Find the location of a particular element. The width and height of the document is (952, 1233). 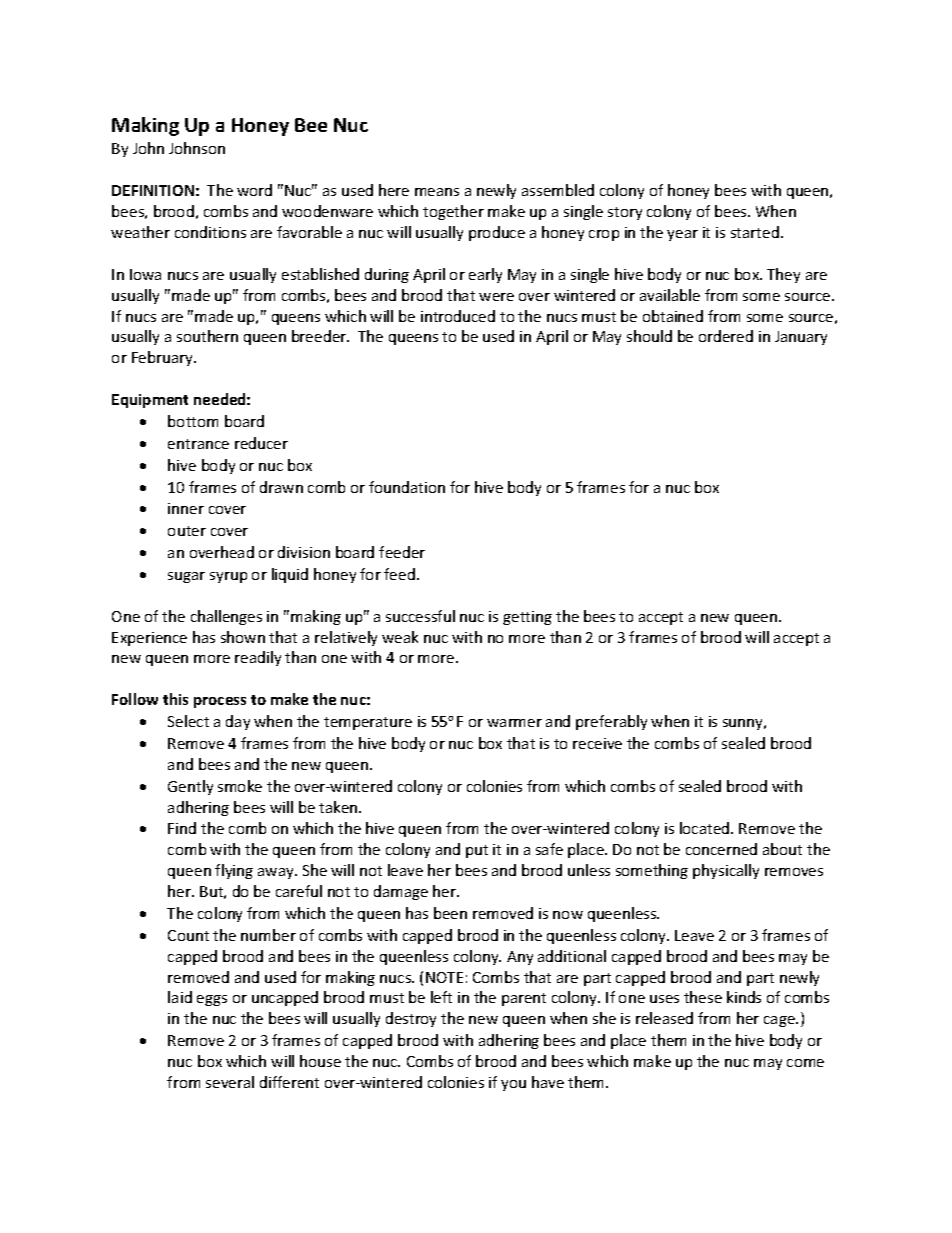

physically is located at coordinates (726, 871).
